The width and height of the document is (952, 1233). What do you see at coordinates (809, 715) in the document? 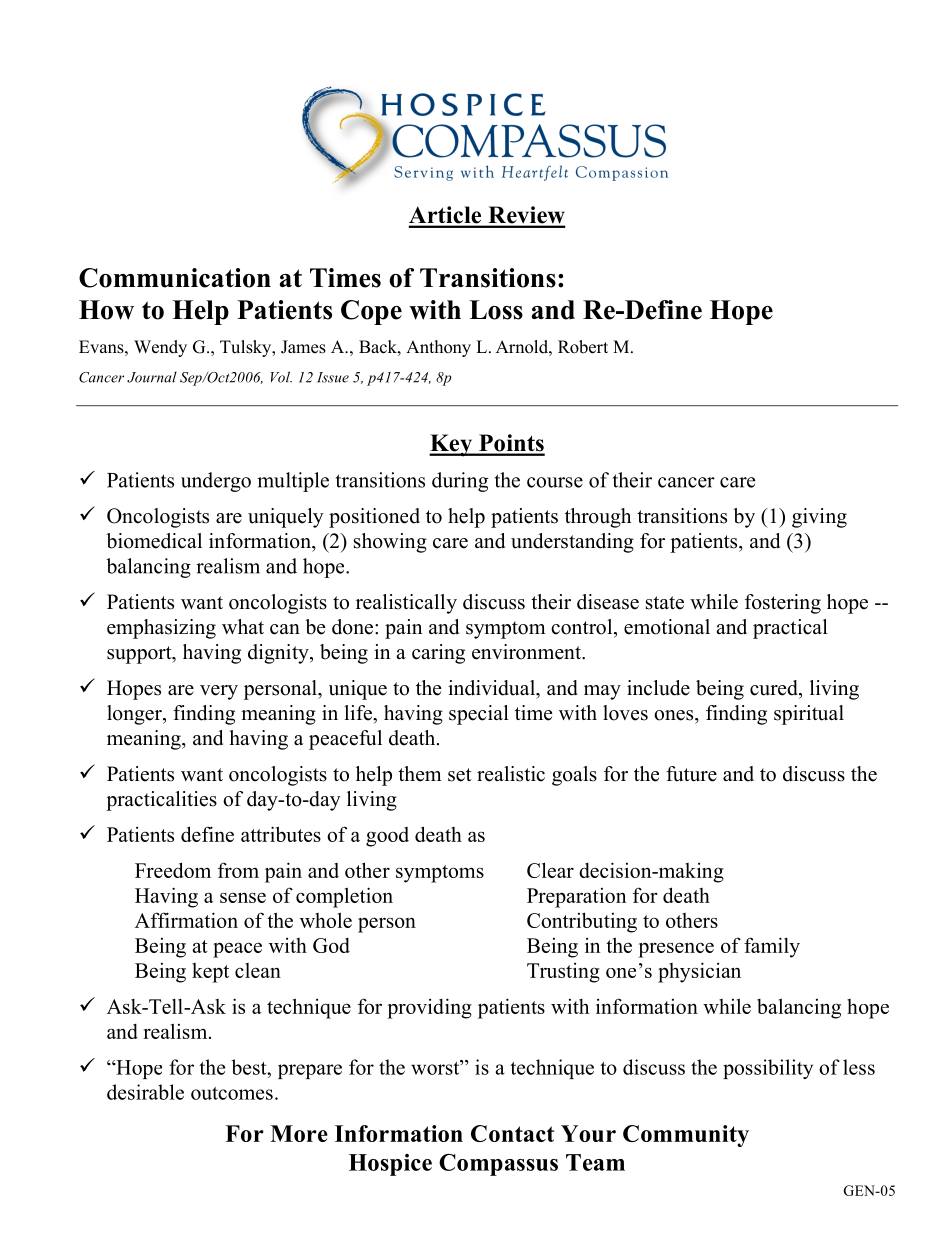
I see `spiritual` at bounding box center [809, 715].
